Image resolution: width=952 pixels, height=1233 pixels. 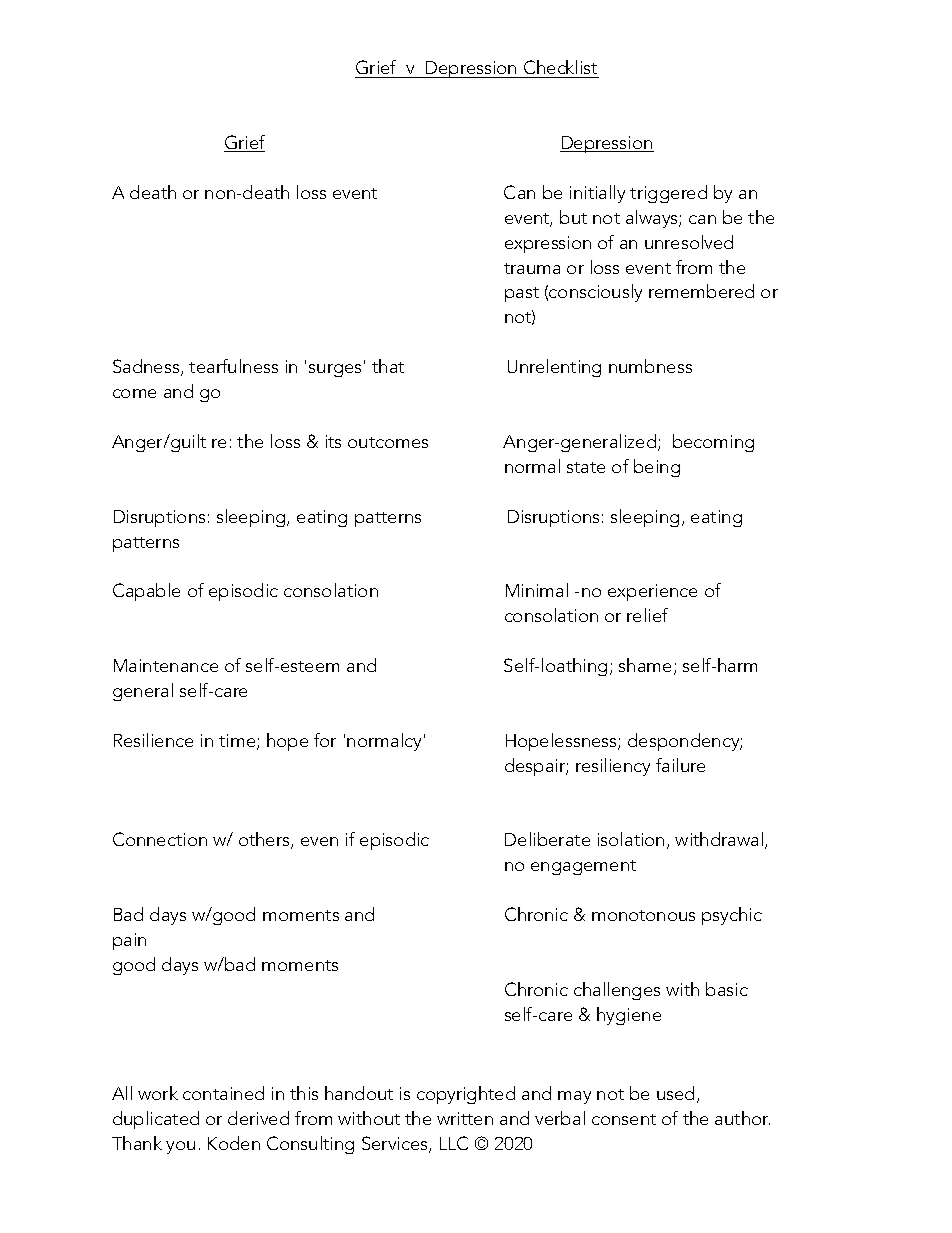 What do you see at coordinates (657, 468) in the screenshot?
I see `being` at bounding box center [657, 468].
